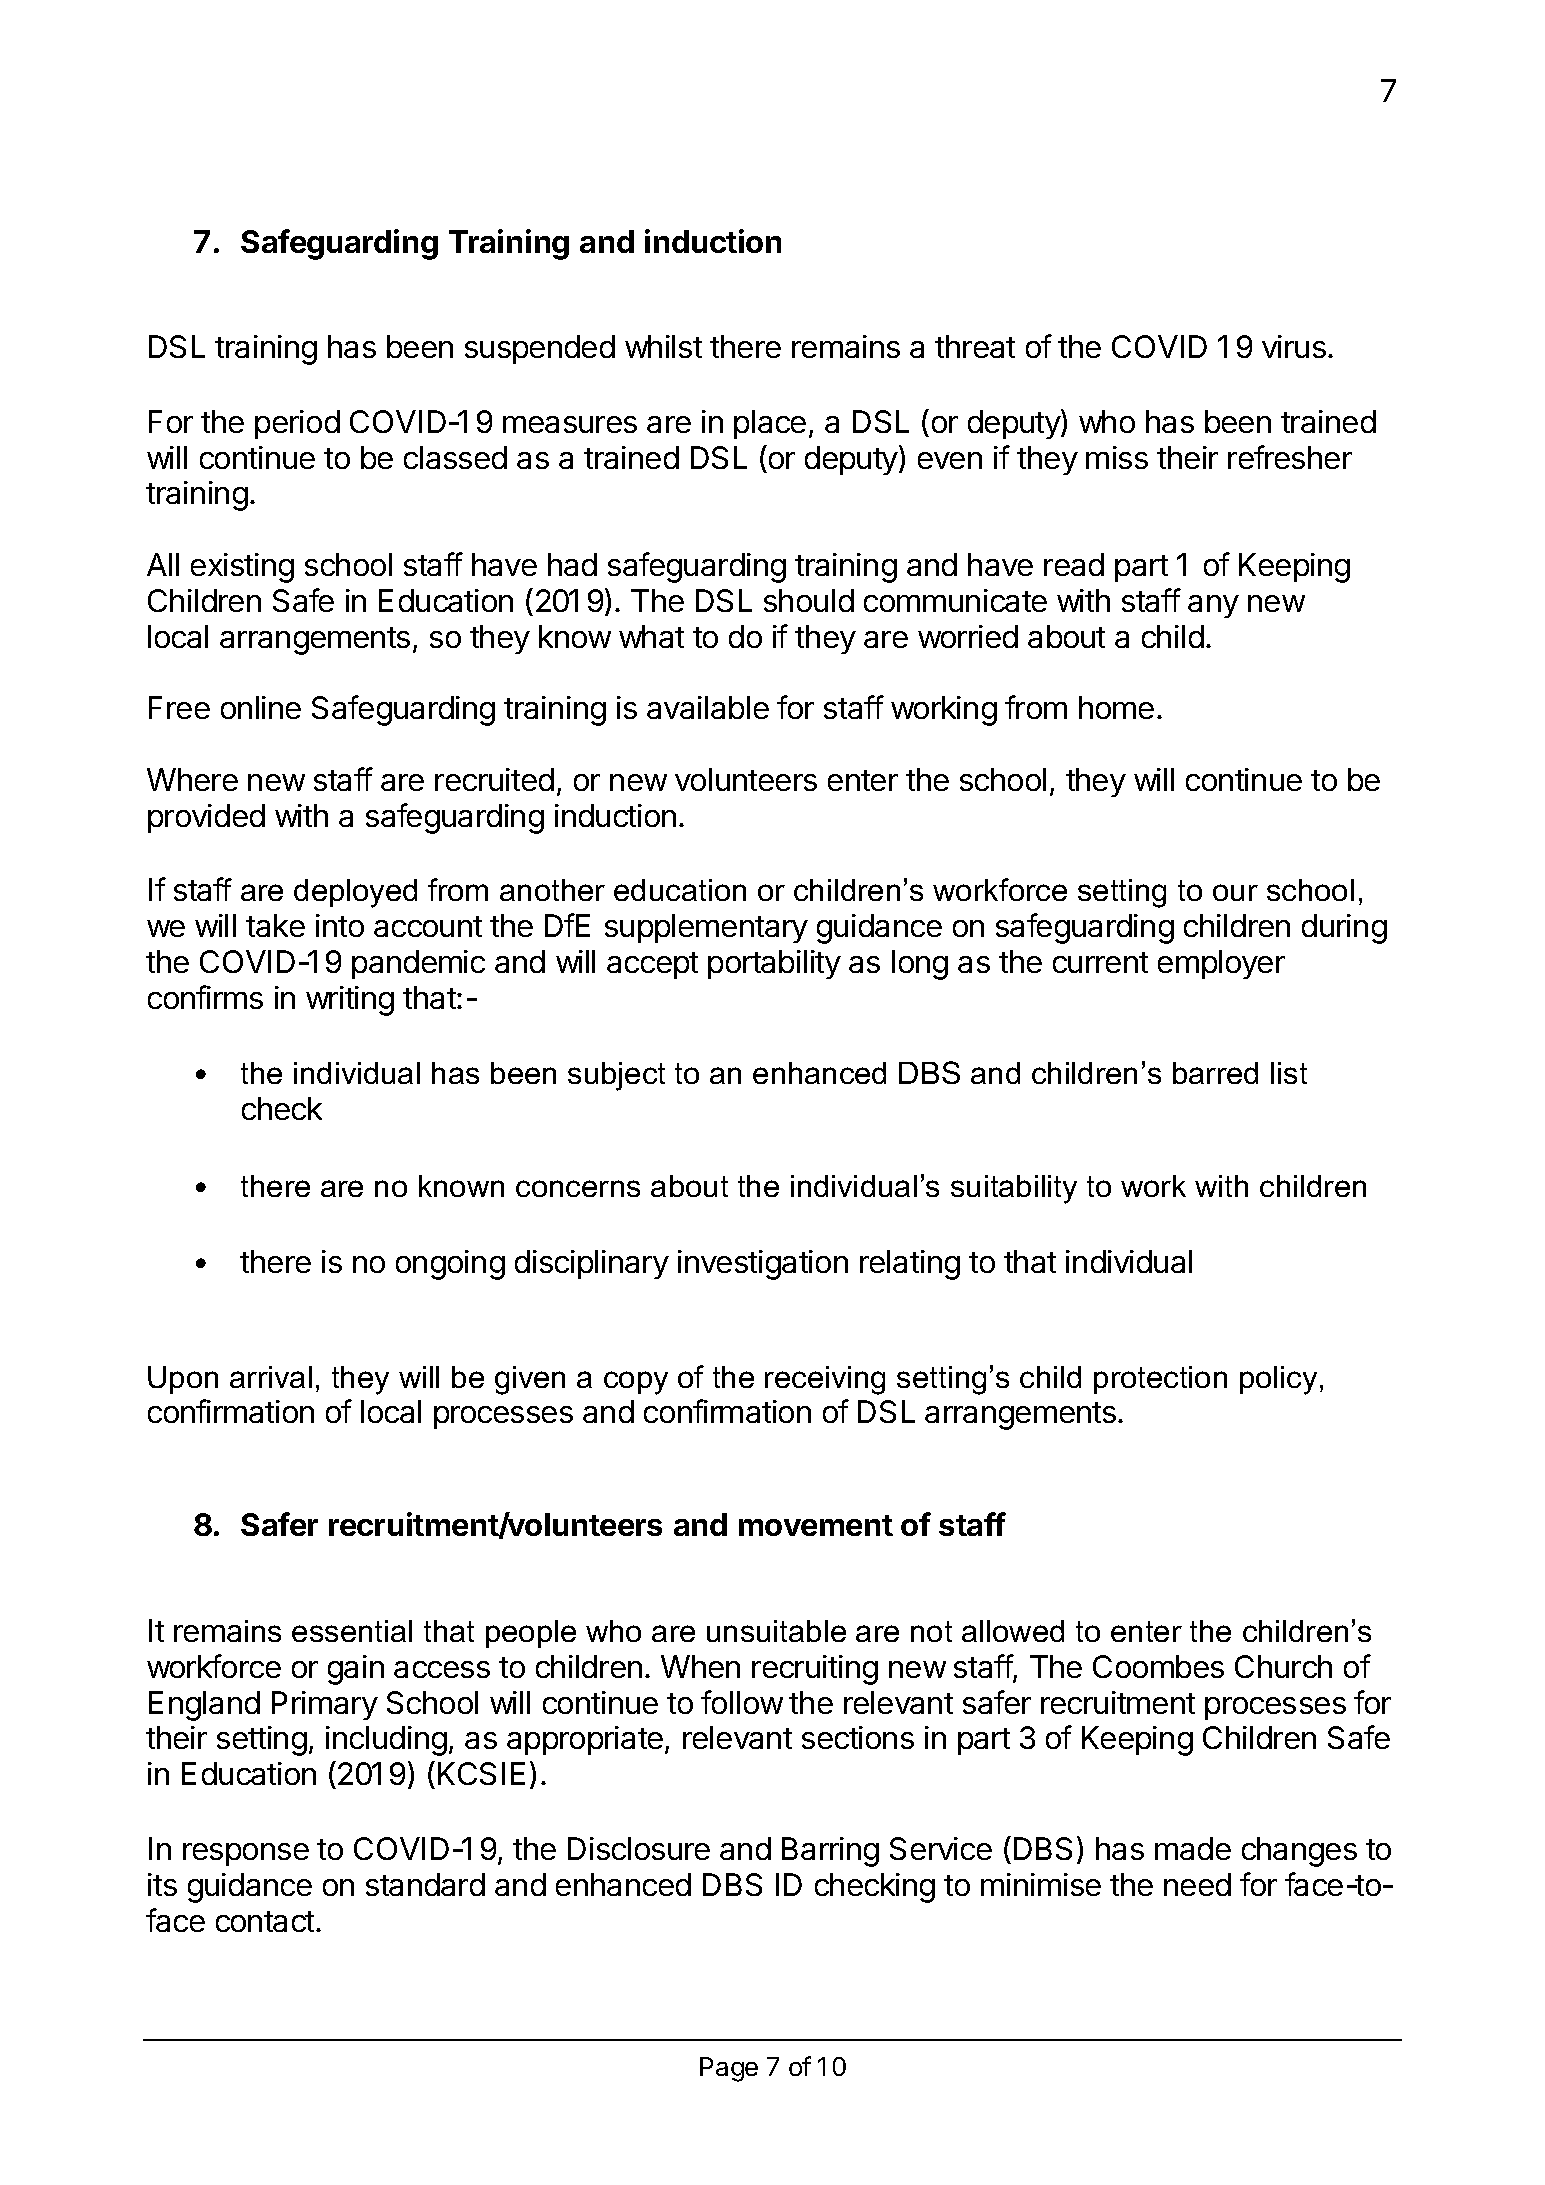  Describe the element at coordinates (770, 424) in the page. I see `place` at that location.
